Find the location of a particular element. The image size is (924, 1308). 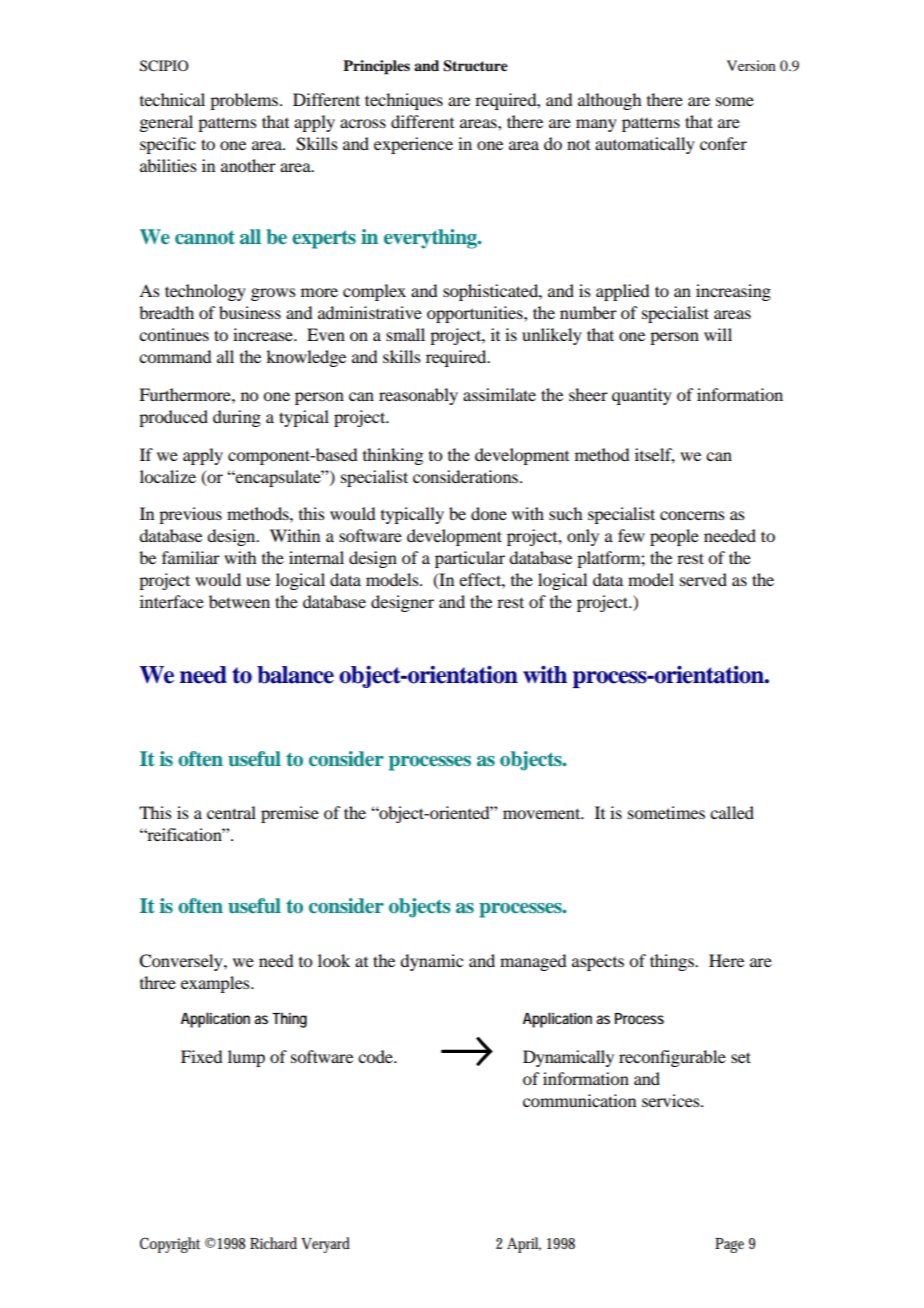

central is located at coordinates (231, 812).
